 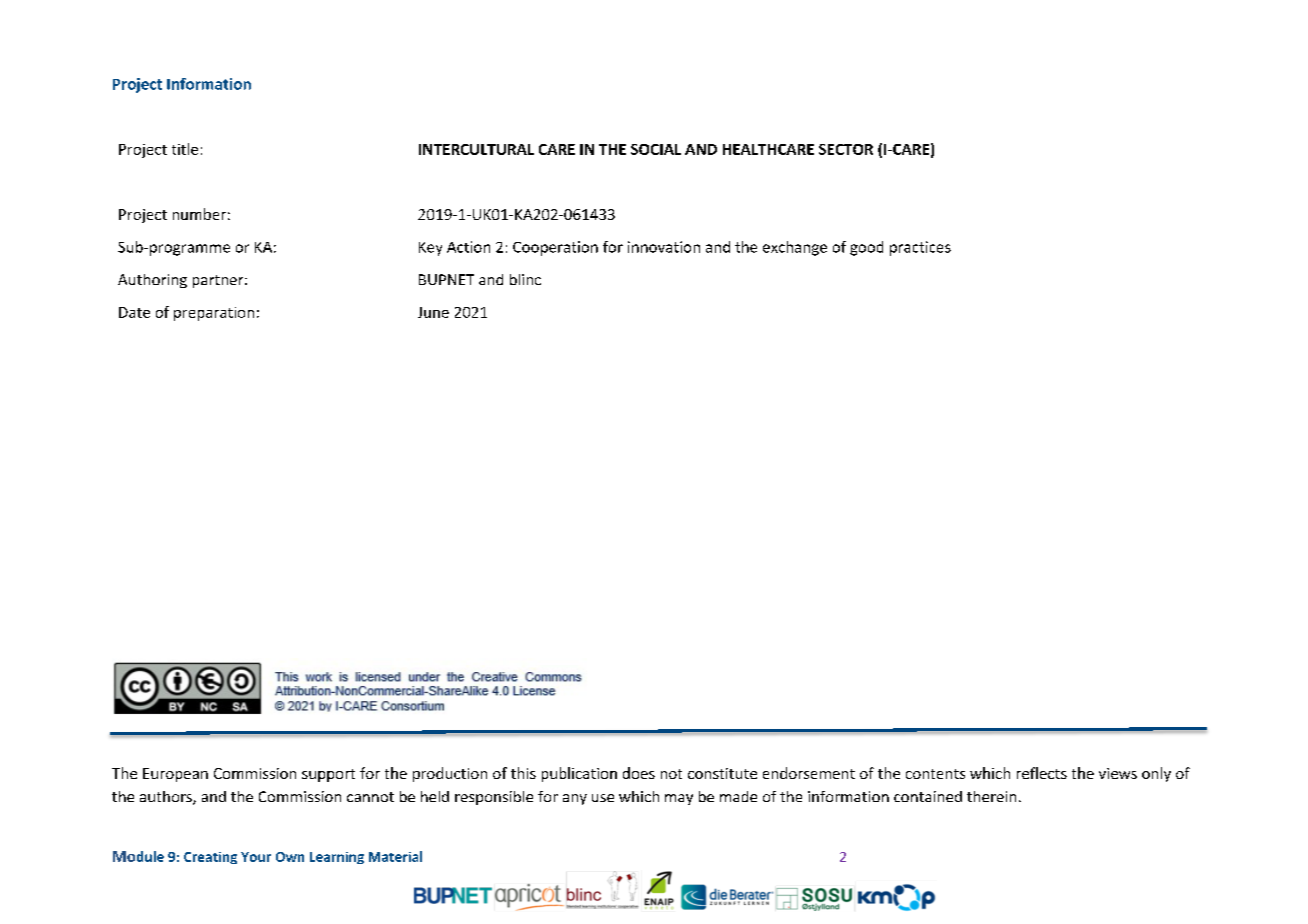 What do you see at coordinates (256, 857) in the image?
I see `Your` at bounding box center [256, 857].
